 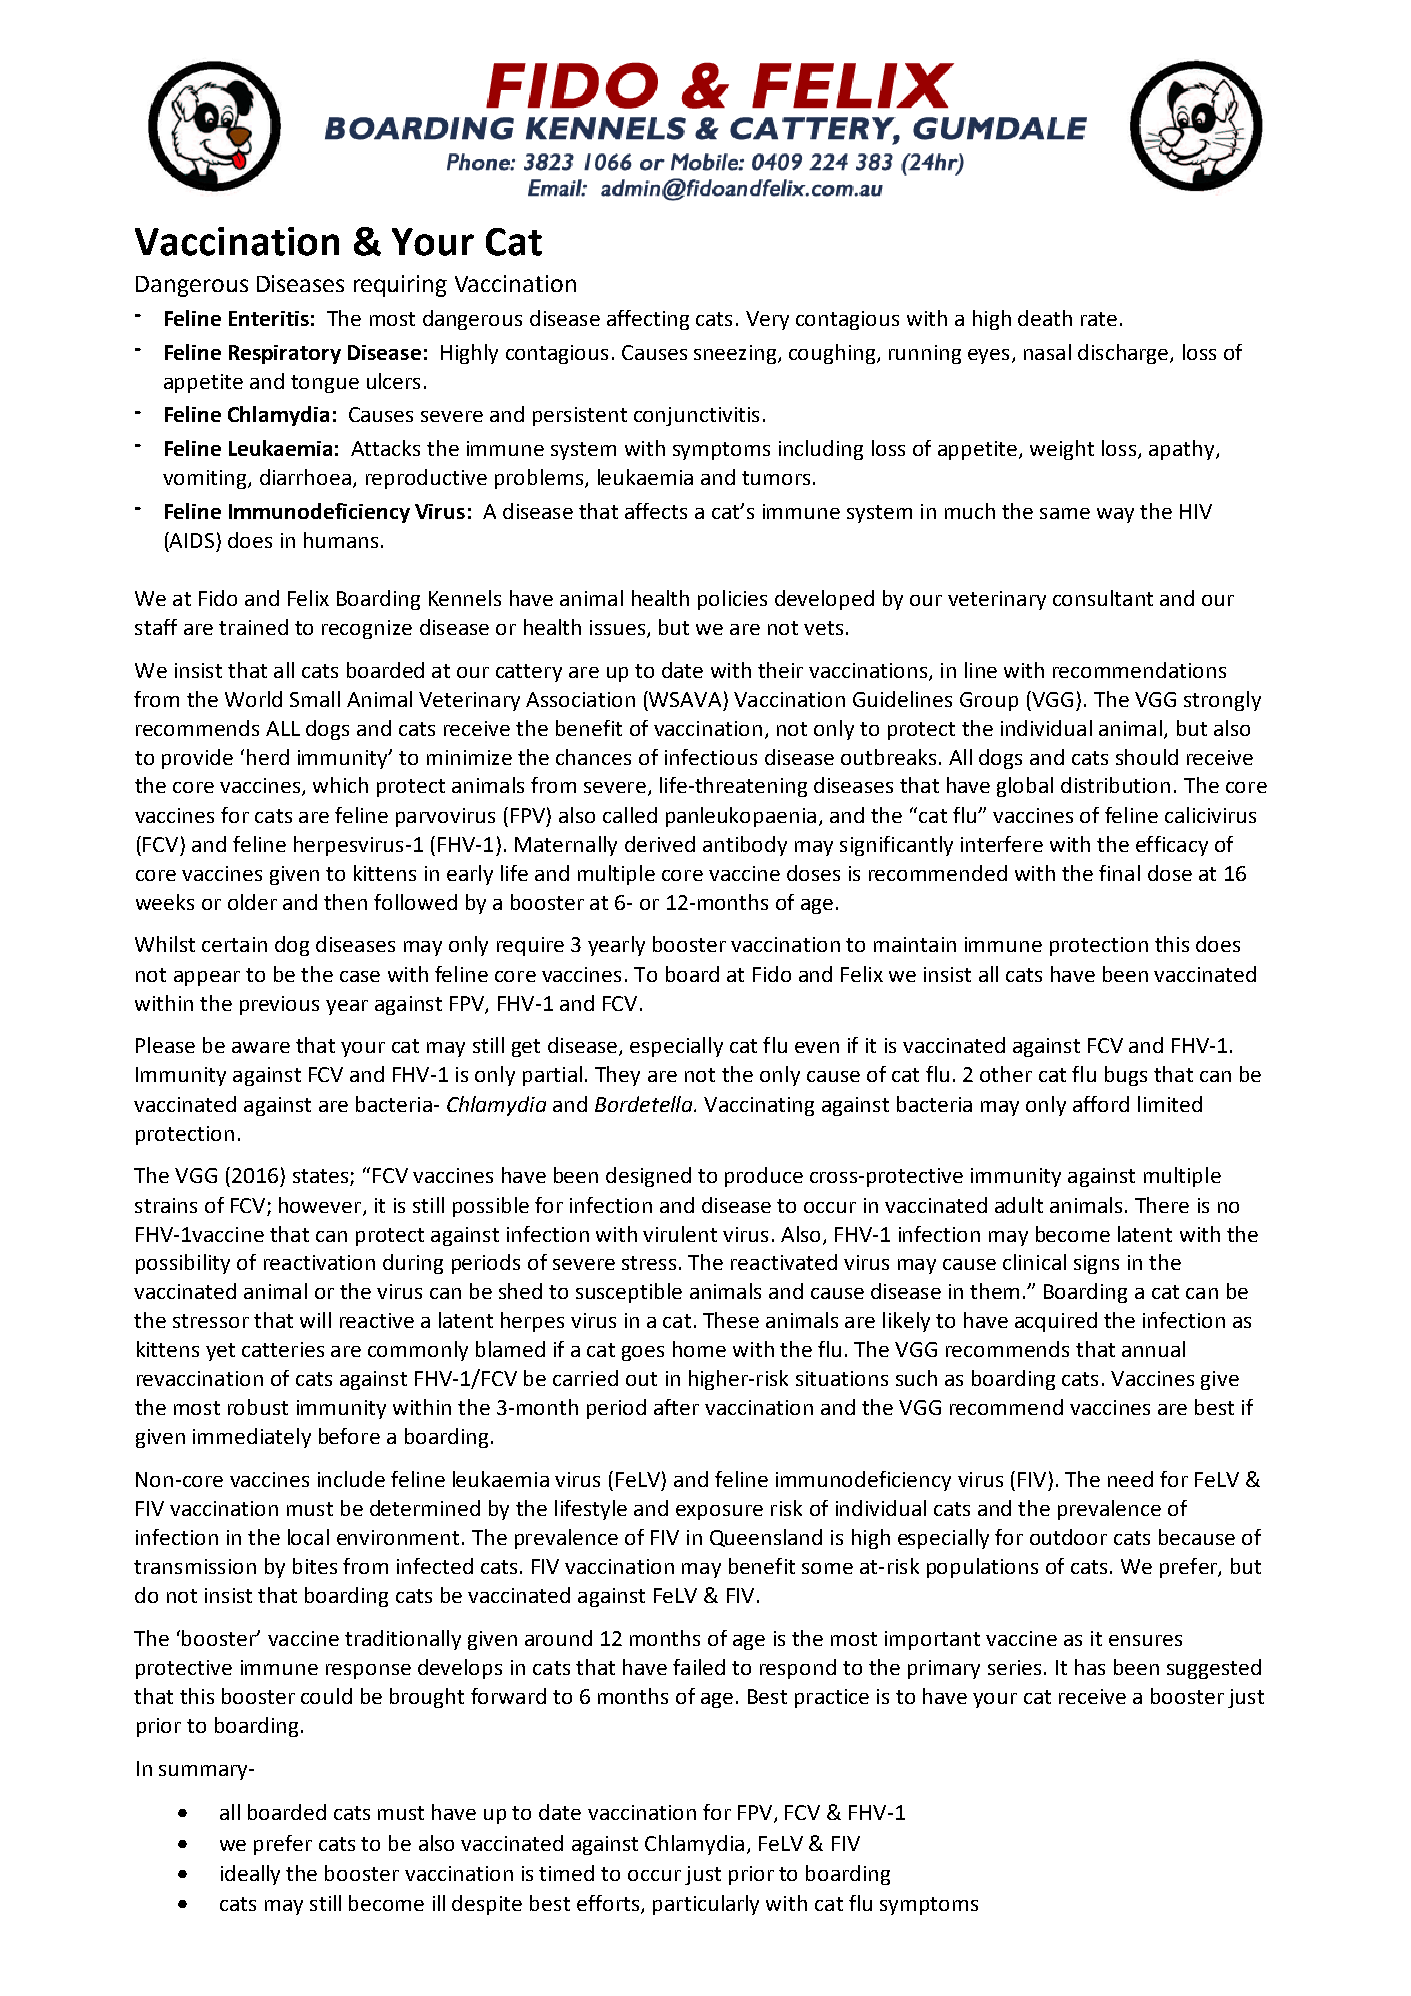 I want to click on particularly, so click(x=706, y=1905).
